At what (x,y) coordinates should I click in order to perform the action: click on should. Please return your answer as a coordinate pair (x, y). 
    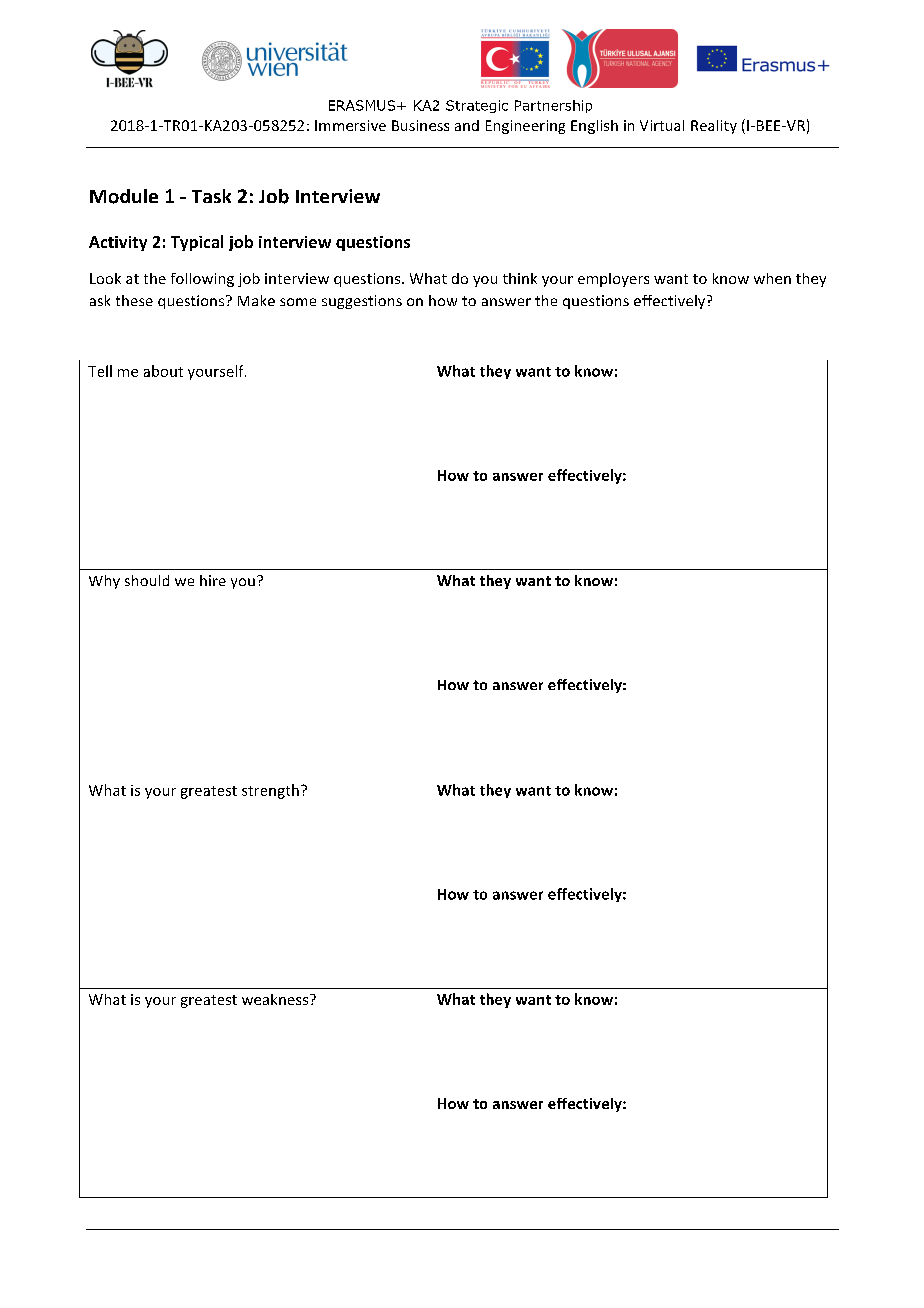
    Looking at the image, I should click on (147, 580).
